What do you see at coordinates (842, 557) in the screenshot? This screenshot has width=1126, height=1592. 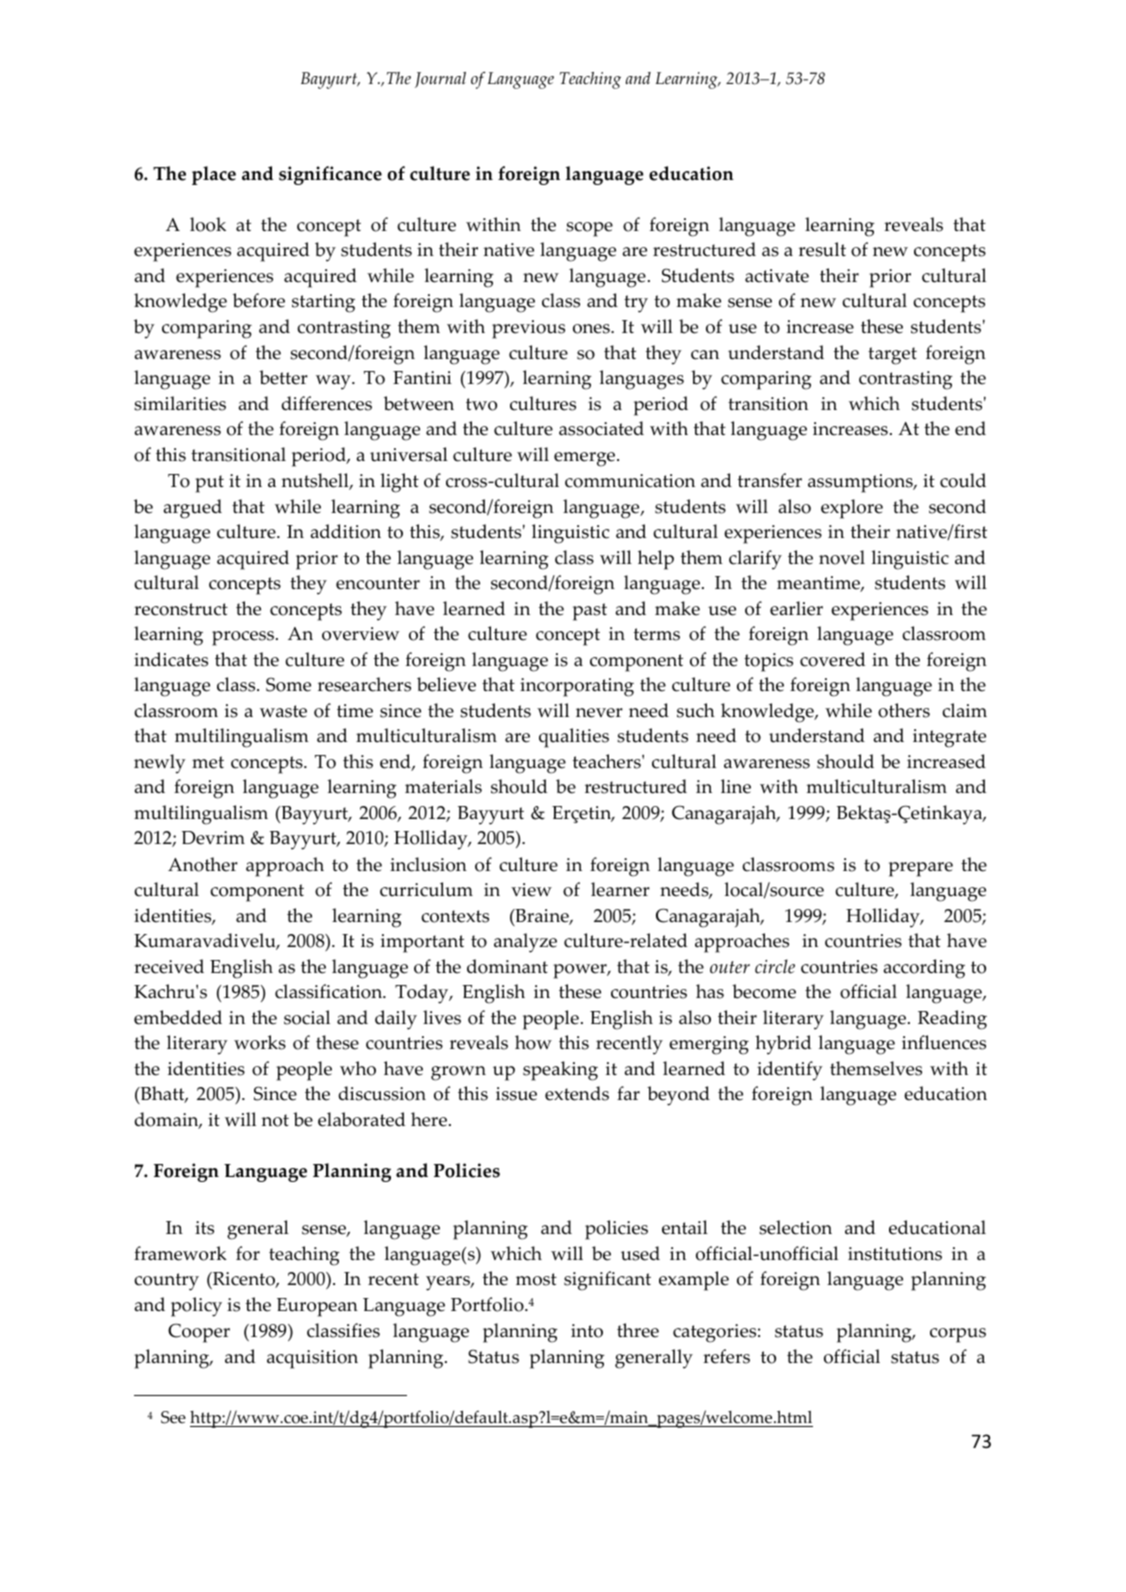 I see `novel` at bounding box center [842, 557].
